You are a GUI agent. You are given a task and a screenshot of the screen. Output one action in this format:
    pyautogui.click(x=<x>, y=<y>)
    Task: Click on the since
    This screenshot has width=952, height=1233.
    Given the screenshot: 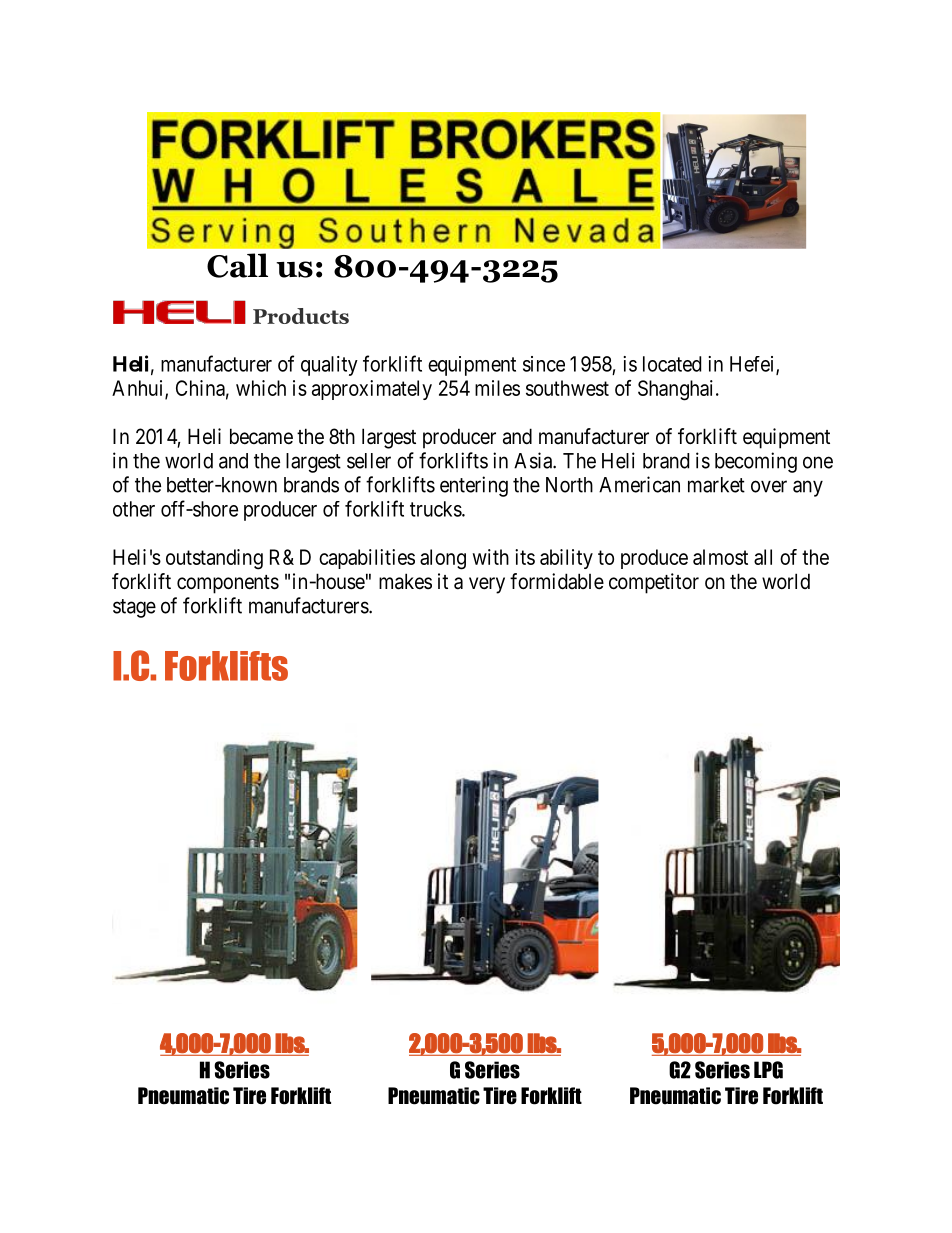 What is the action you would take?
    pyautogui.click(x=544, y=364)
